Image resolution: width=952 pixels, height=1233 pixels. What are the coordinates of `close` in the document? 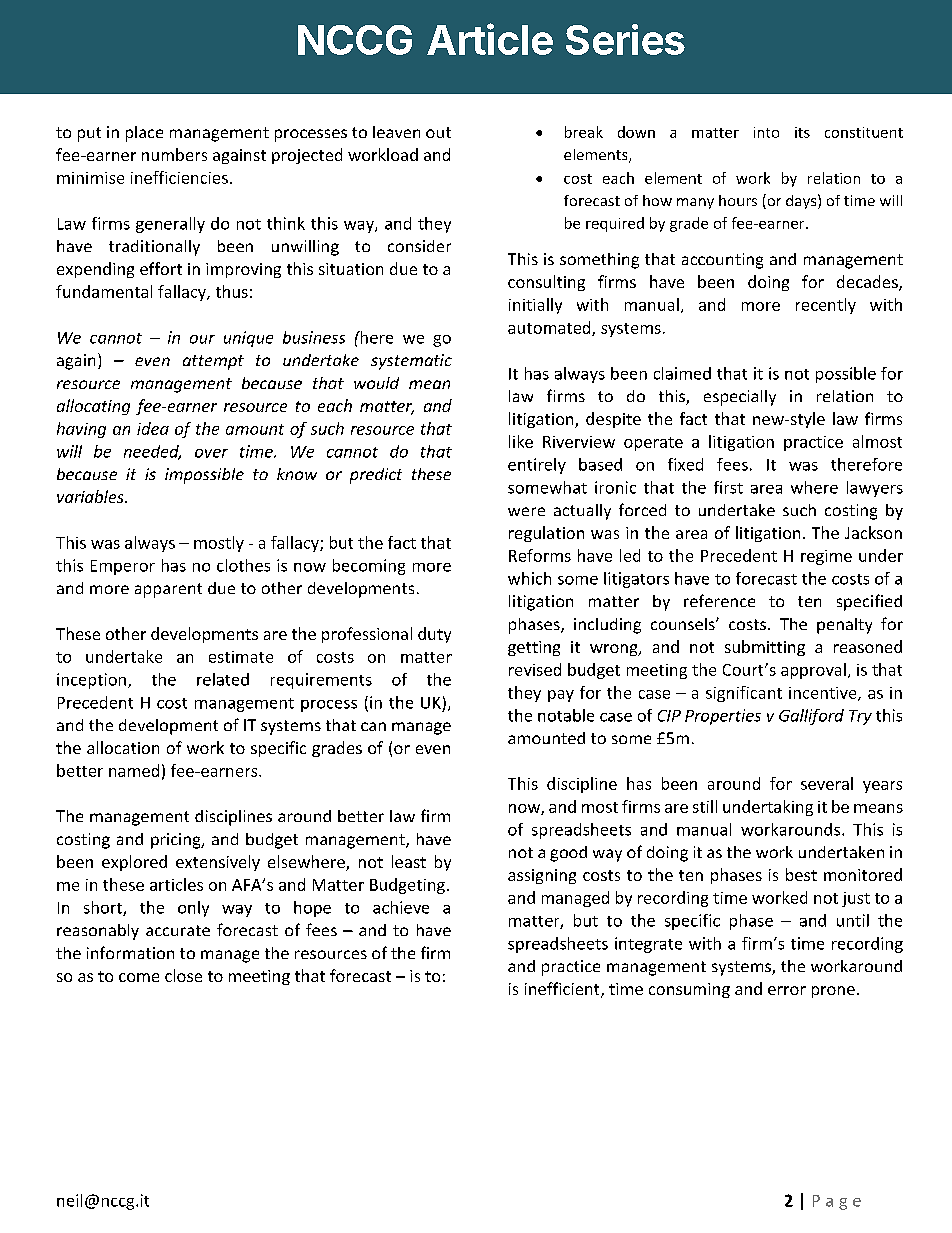 It's located at (183, 975).
